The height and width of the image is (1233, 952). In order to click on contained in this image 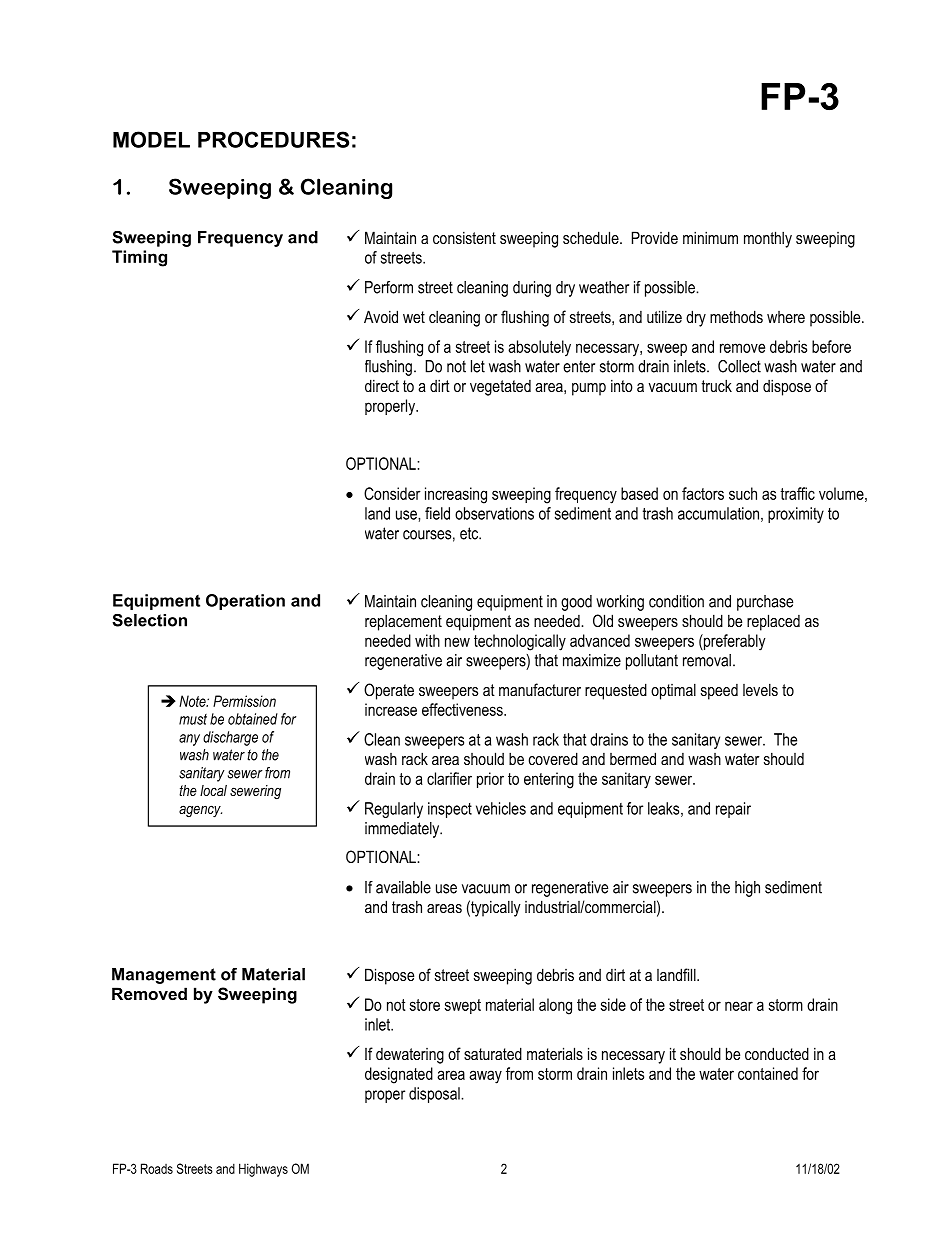, I will do `click(768, 1073)`.
